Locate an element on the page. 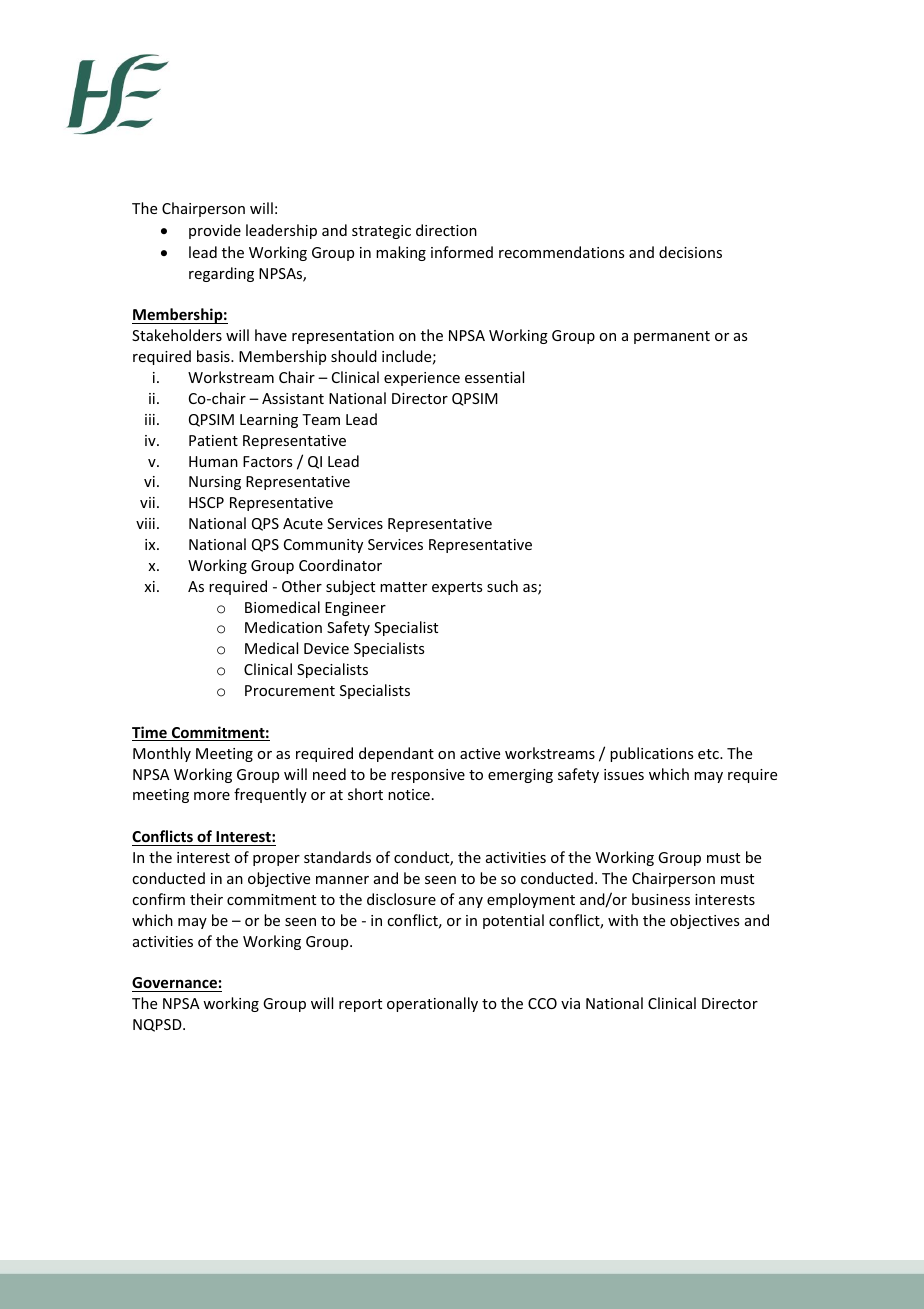 The height and width of the document is (1309, 924). such is located at coordinates (502, 586).
